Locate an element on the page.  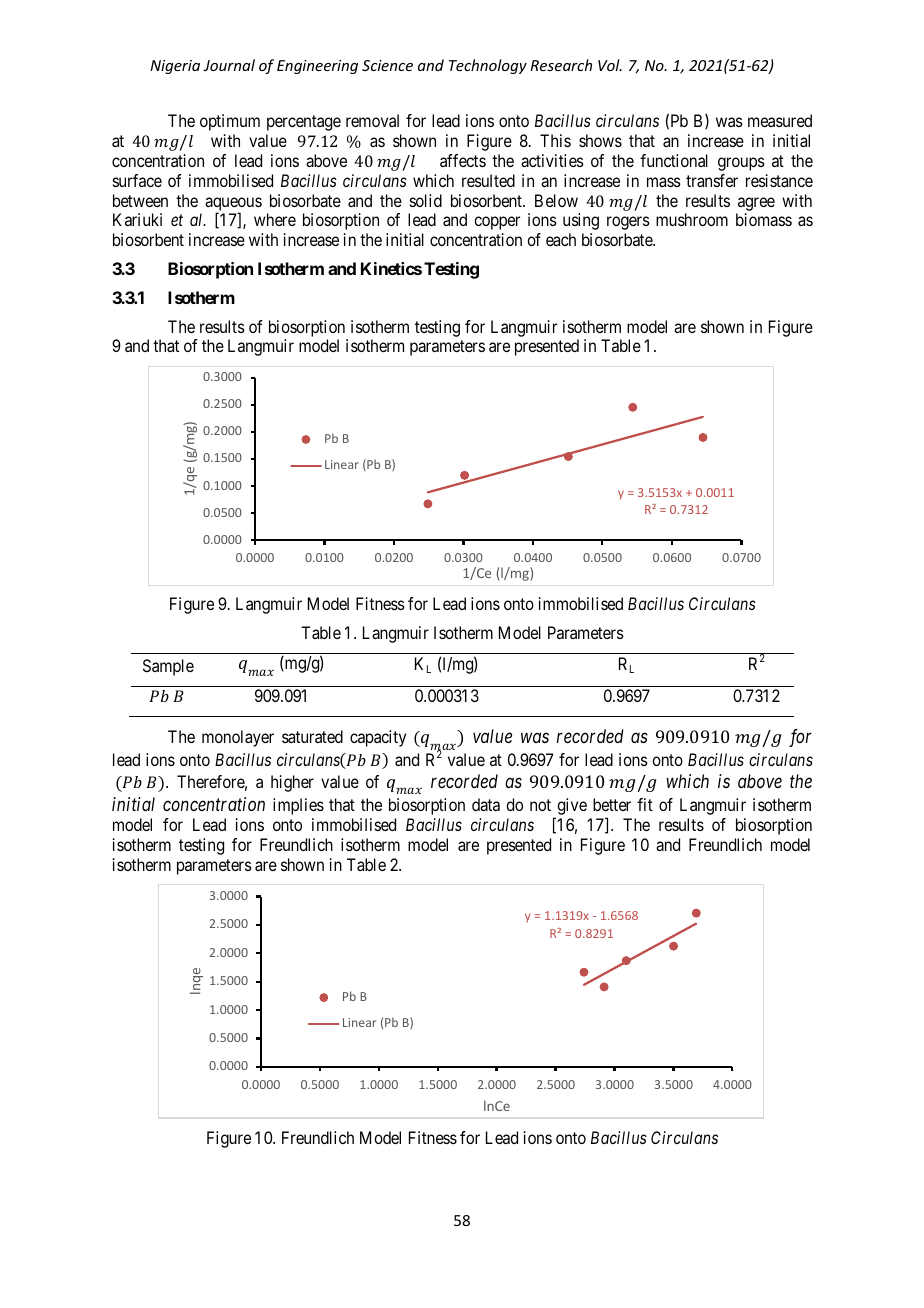
higher is located at coordinates (292, 783).
